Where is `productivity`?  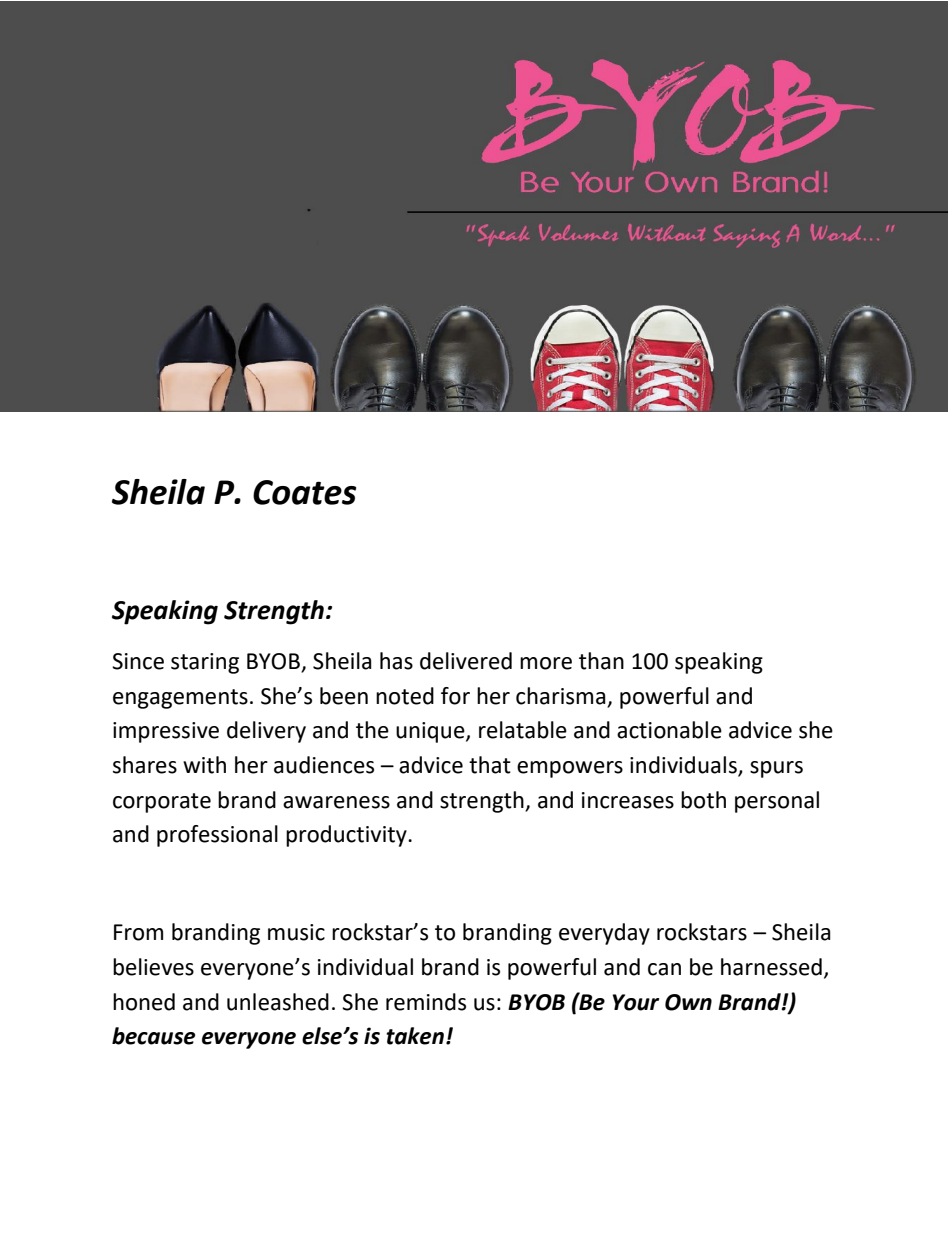 productivity is located at coordinates (347, 836).
